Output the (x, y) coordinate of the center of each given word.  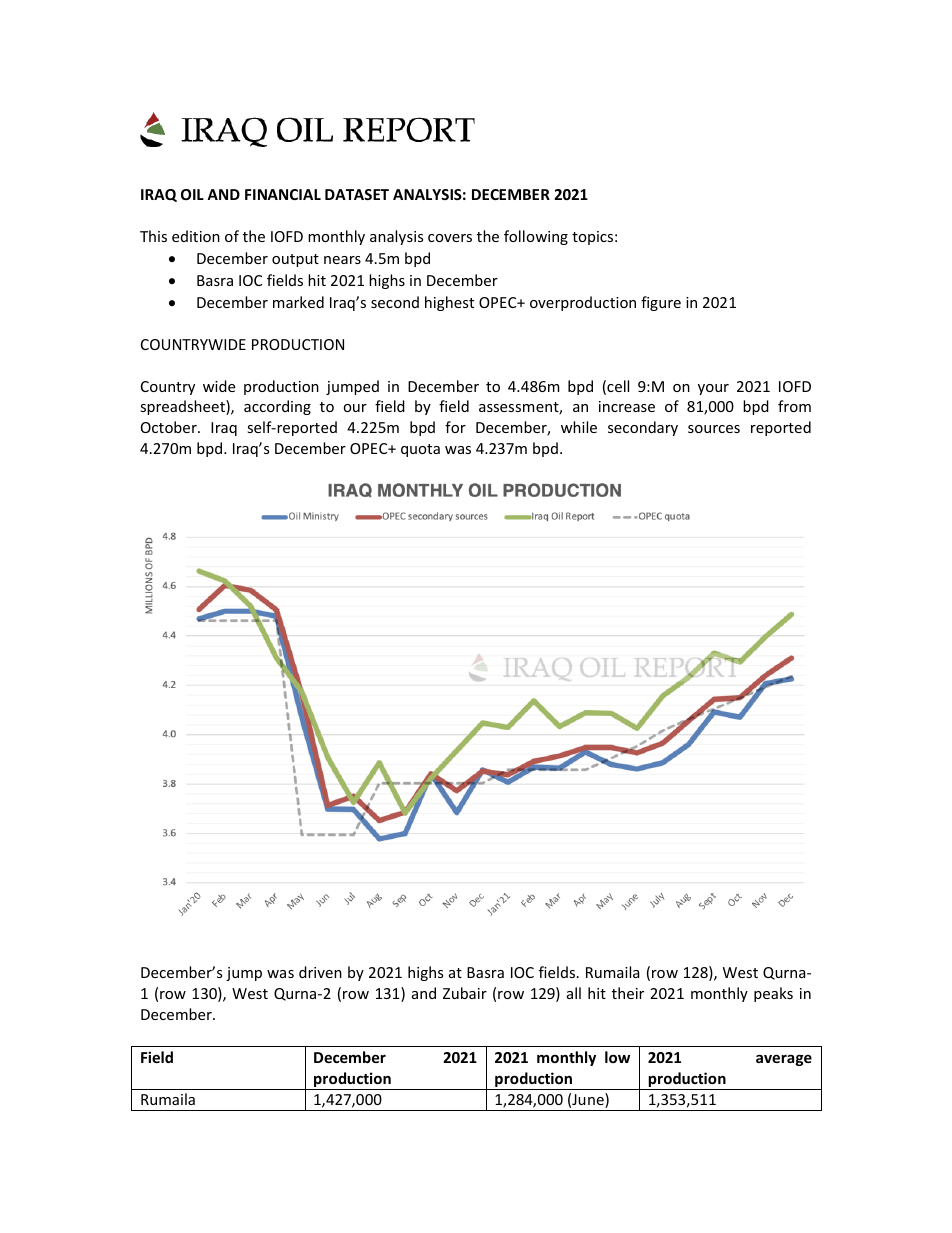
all (574, 993)
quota (420, 450)
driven (320, 972)
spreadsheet (183, 407)
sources (714, 429)
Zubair (465, 993)
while (579, 427)
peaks (773, 994)
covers (450, 238)
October (170, 427)
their (628, 993)
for (455, 427)
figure (661, 303)
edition (196, 236)
